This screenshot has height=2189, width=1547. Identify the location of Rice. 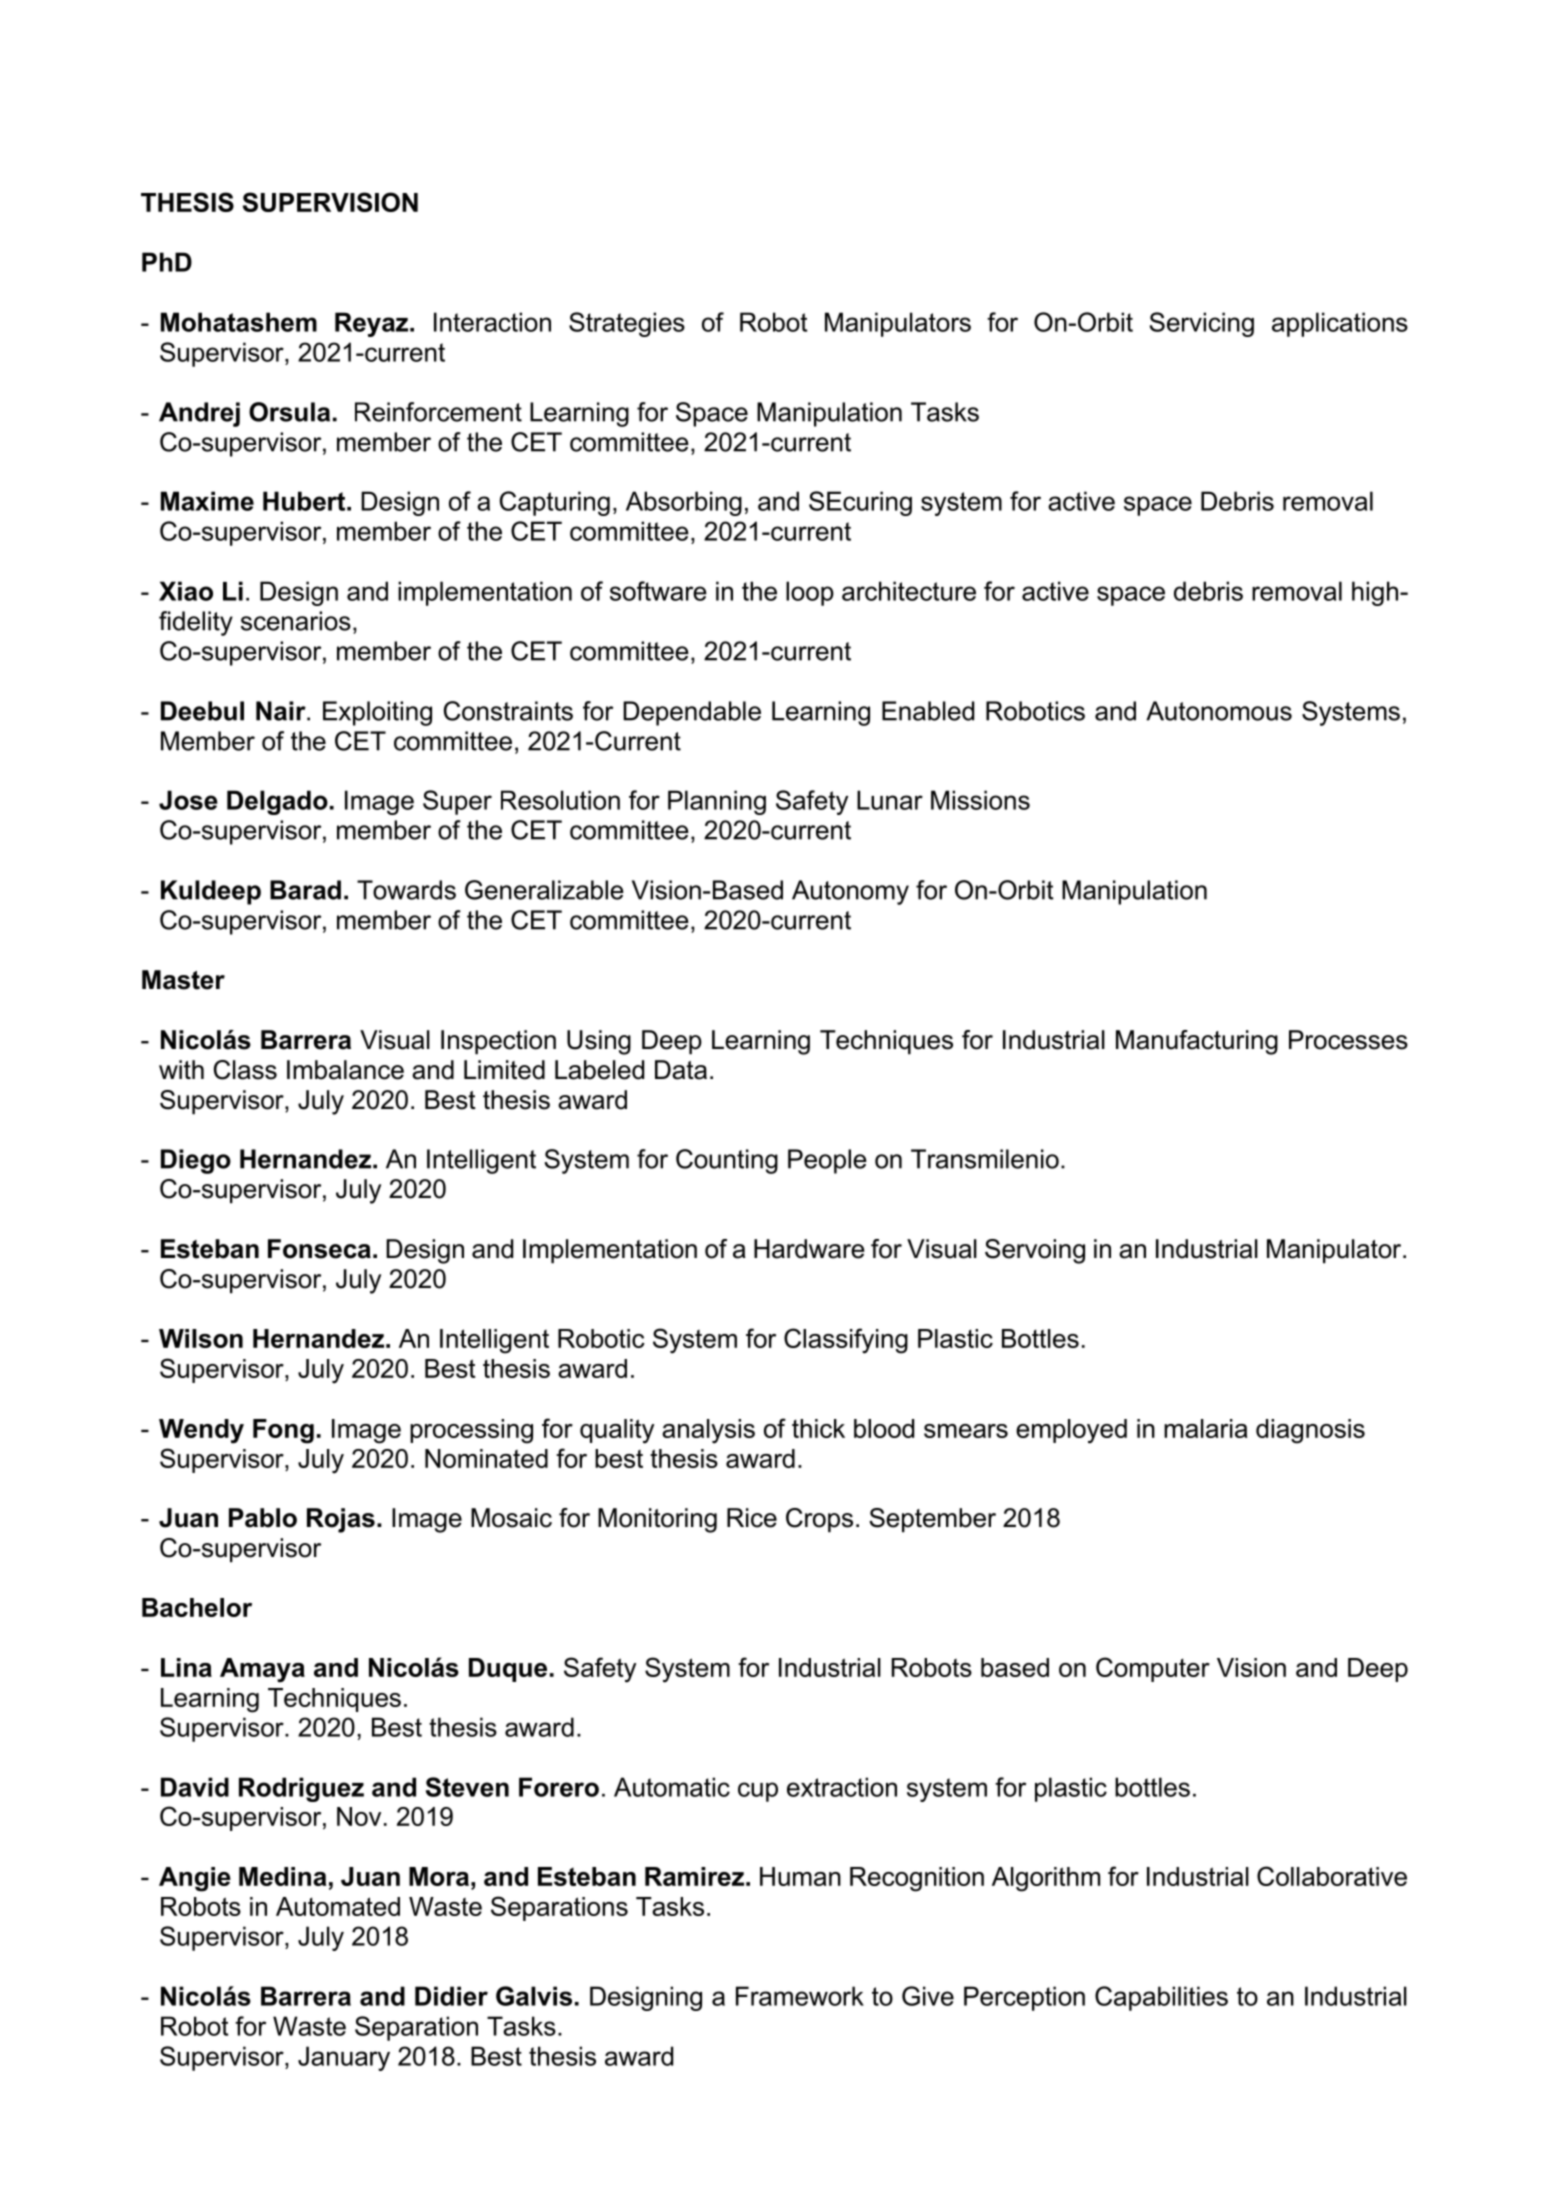
(752, 1518).
